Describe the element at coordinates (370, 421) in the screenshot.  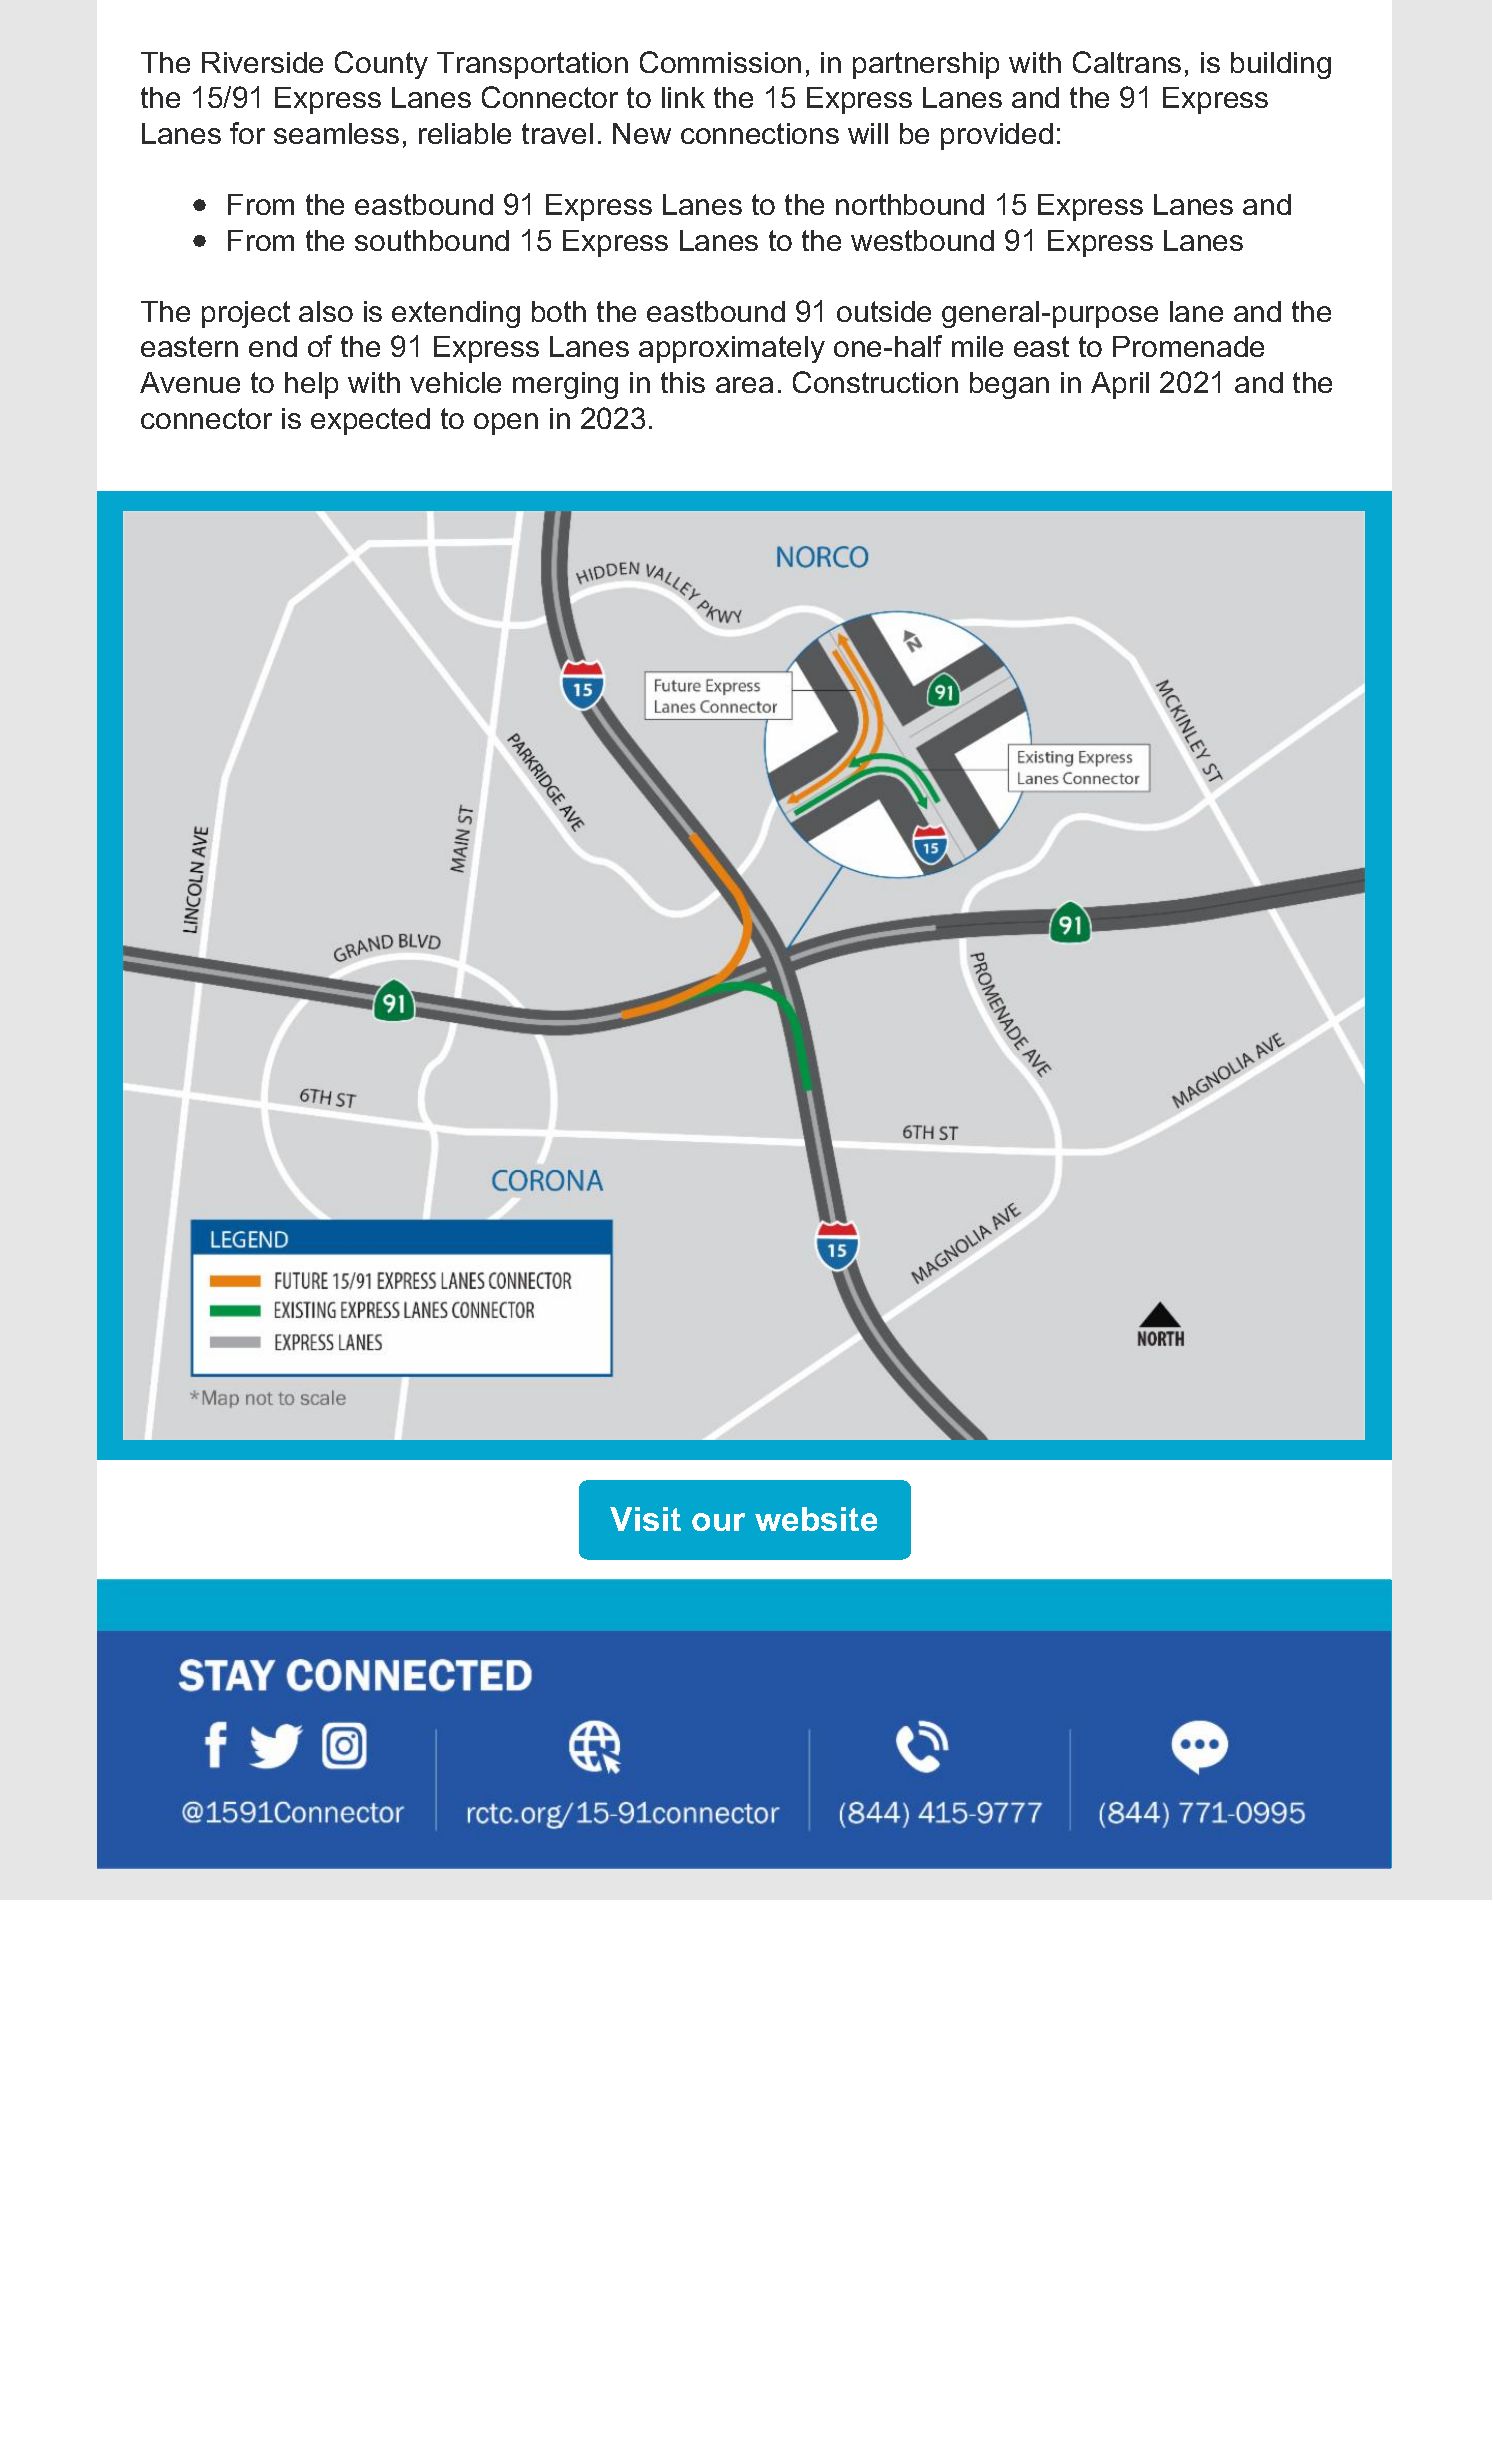
I see `expected` at that location.
